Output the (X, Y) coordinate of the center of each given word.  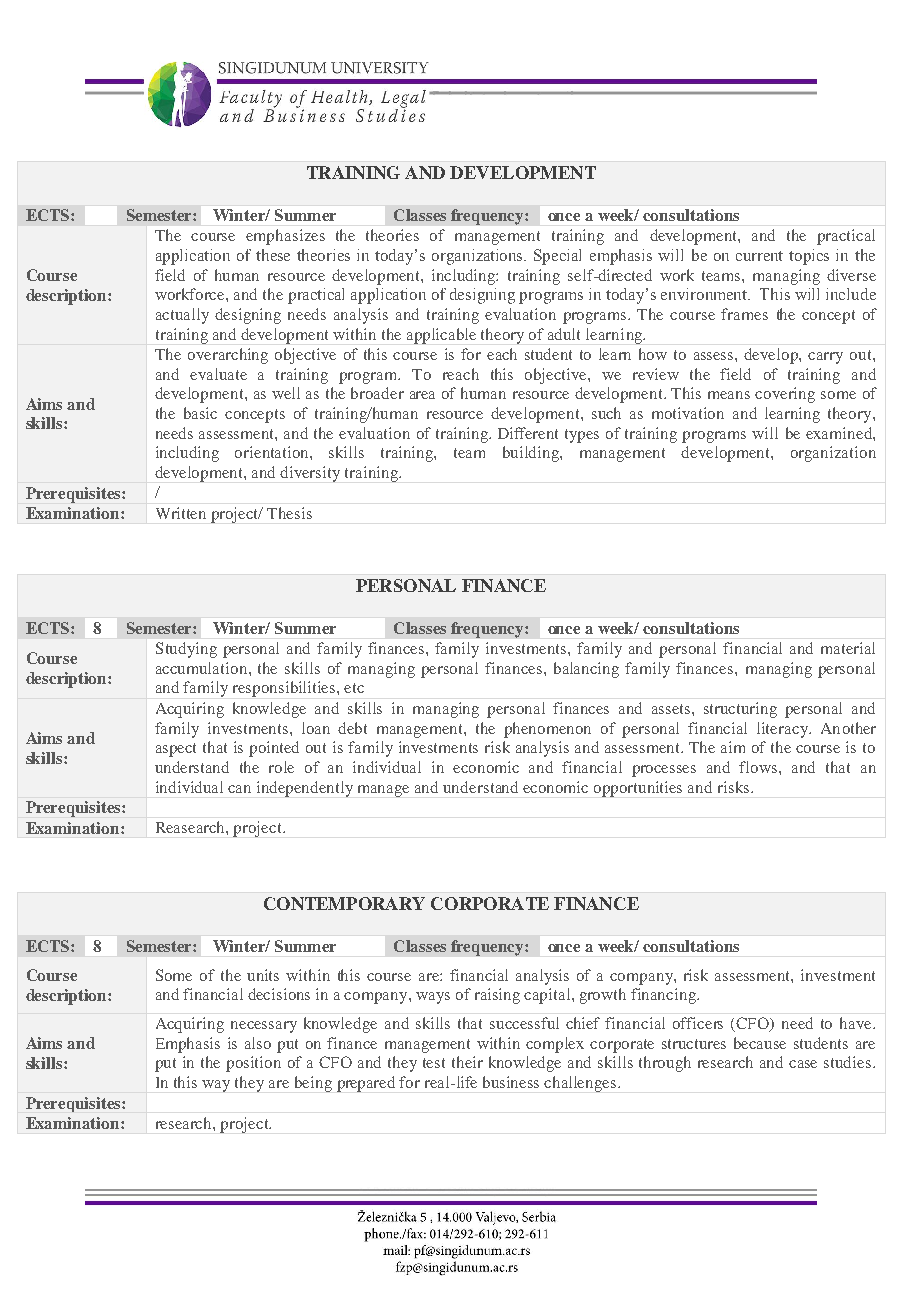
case (803, 1064)
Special (557, 257)
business (511, 1082)
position (253, 1064)
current (759, 256)
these (273, 255)
